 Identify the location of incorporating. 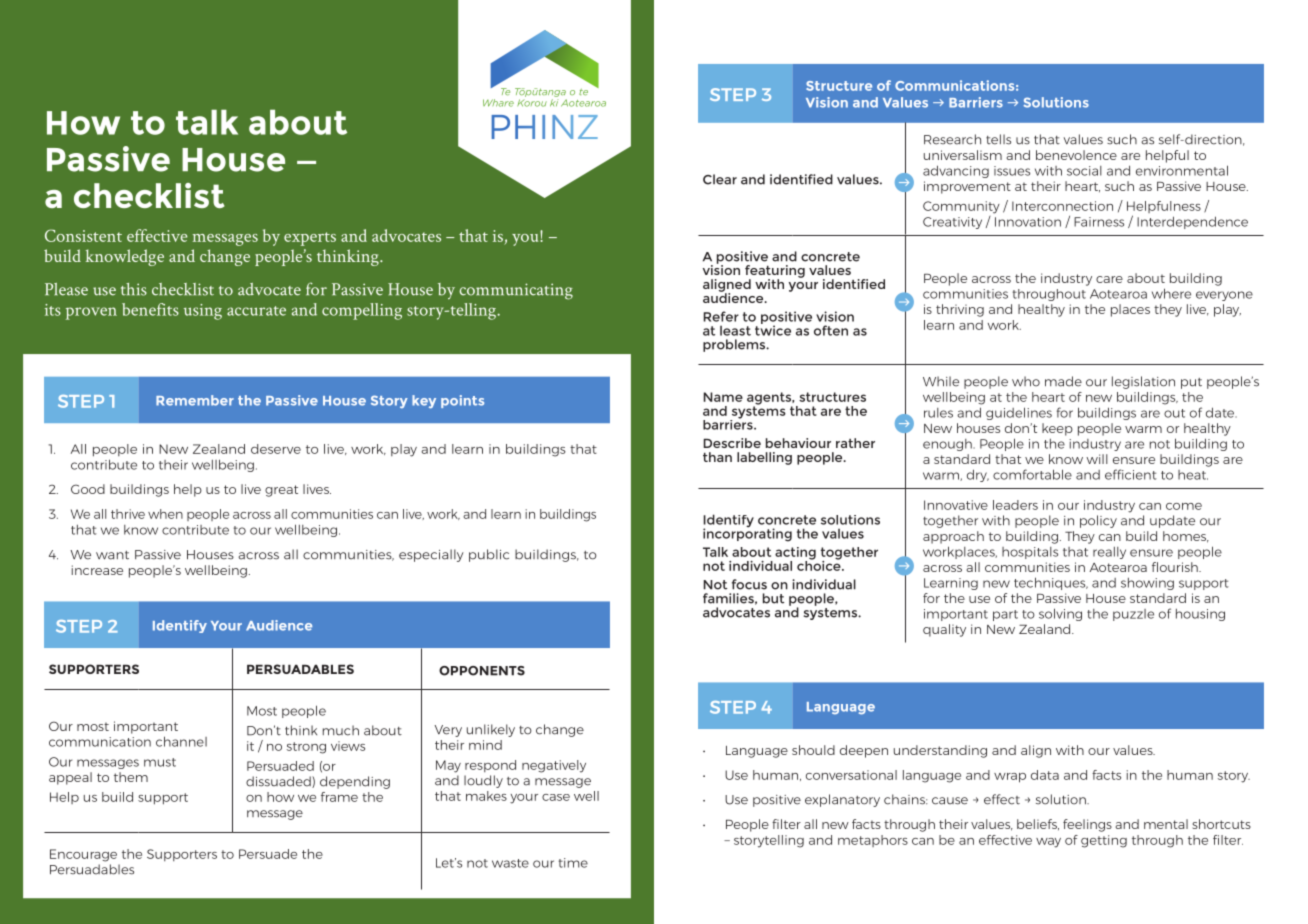
(747, 534).
